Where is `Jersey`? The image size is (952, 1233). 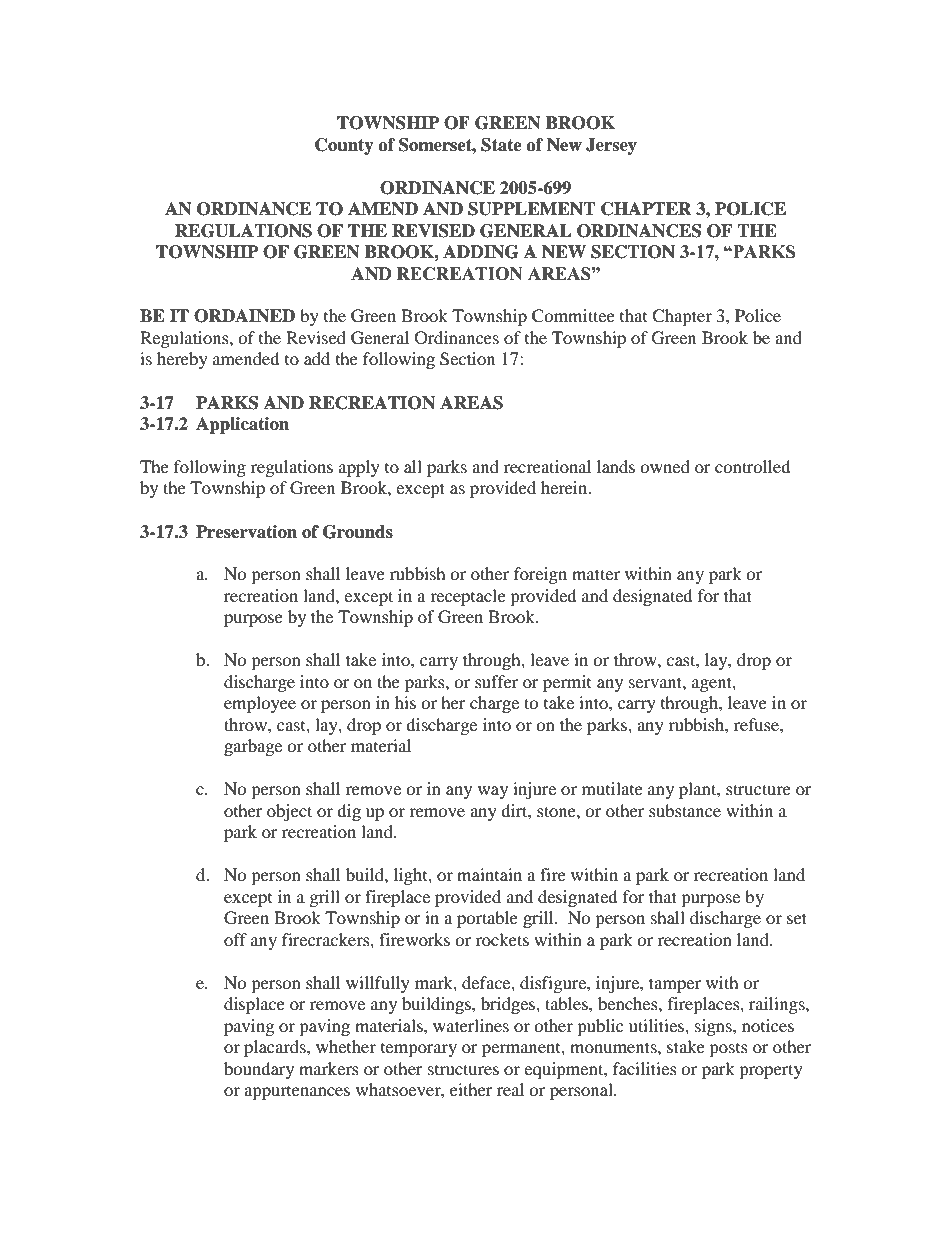 Jersey is located at coordinates (611, 146).
